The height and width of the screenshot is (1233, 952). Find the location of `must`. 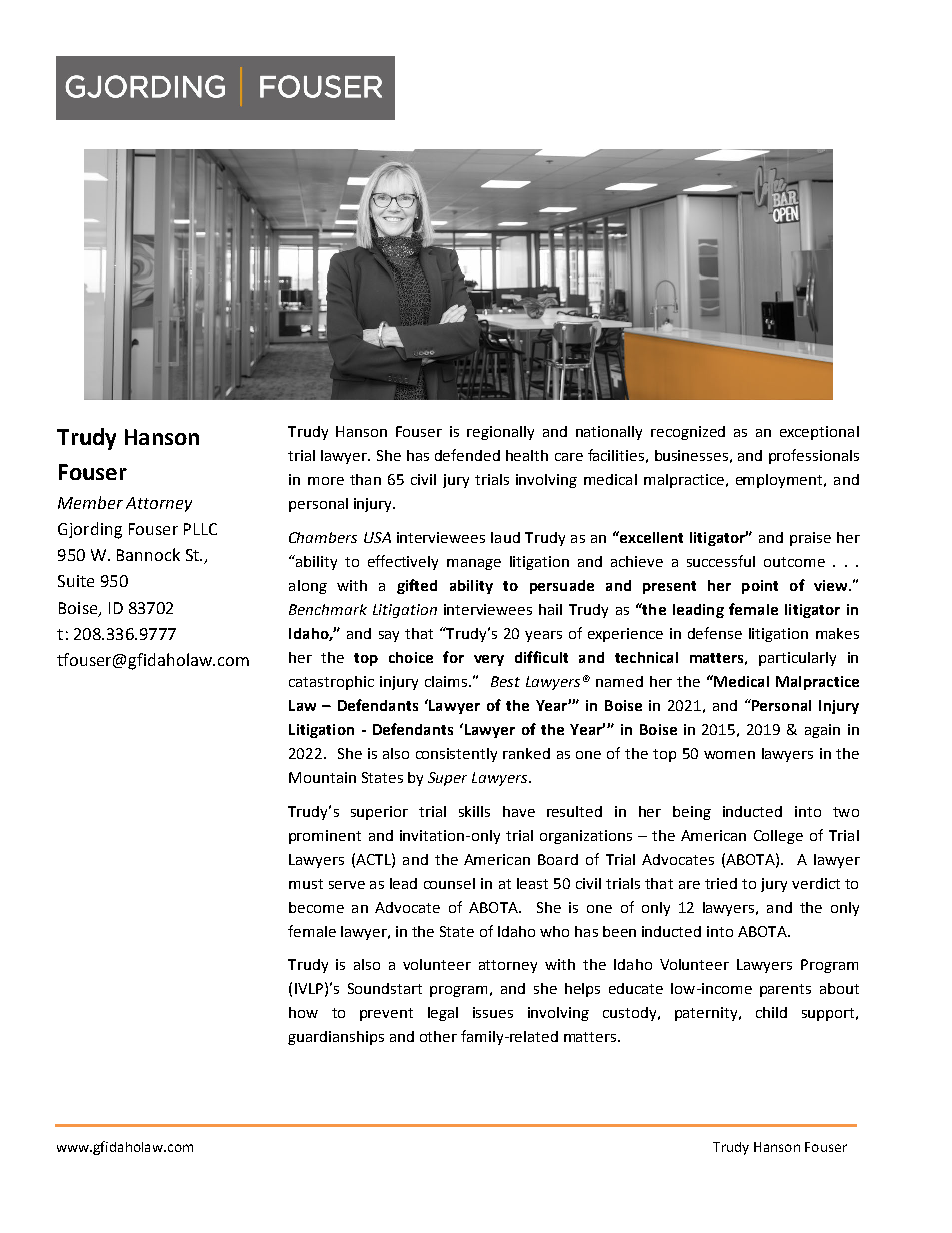

must is located at coordinates (306, 884).
